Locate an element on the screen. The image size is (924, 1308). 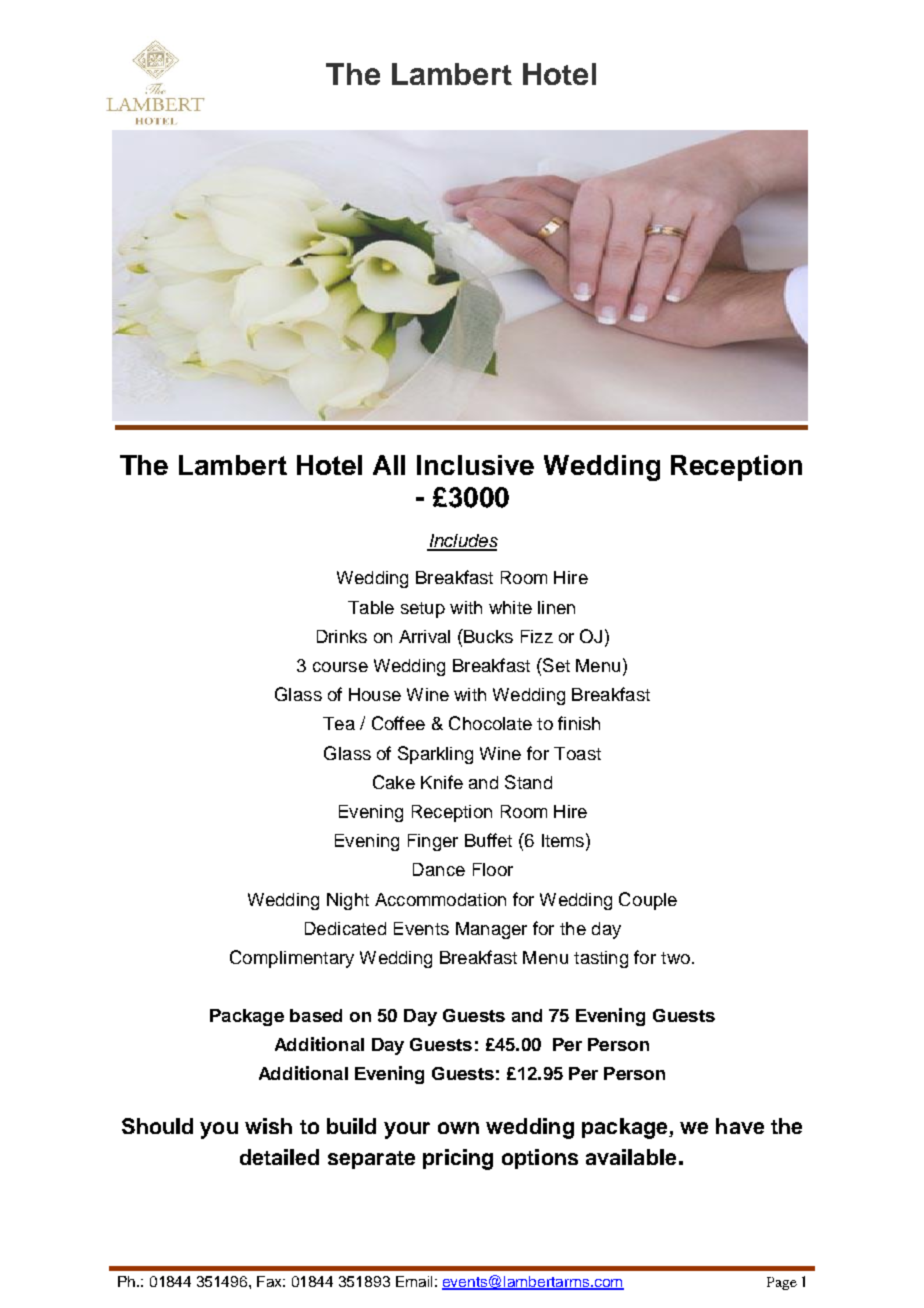
Page is located at coordinates (782, 1283).
